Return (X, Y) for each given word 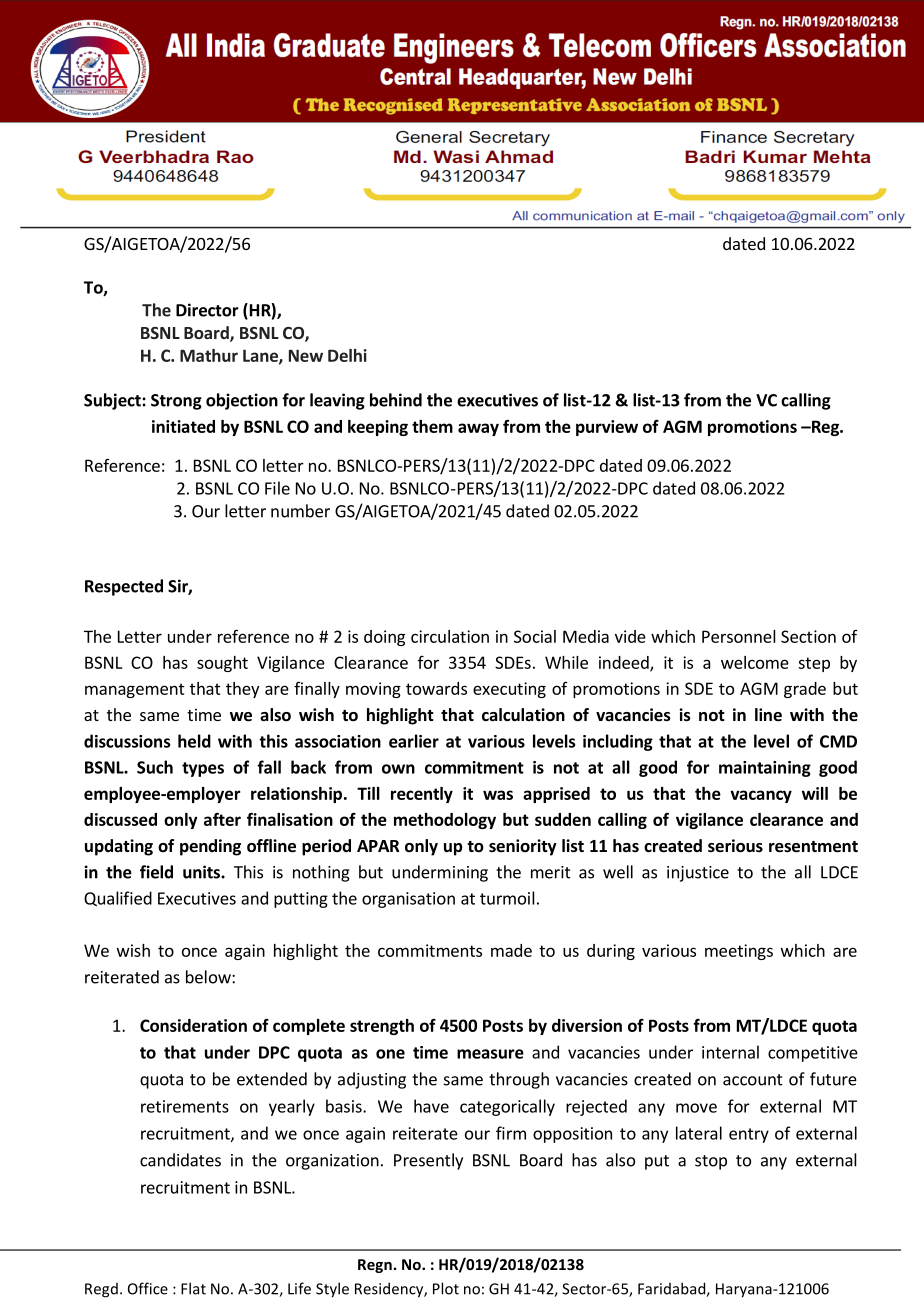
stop (711, 1162)
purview (607, 428)
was (498, 795)
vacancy (761, 796)
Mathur (209, 355)
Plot (446, 1288)
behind (396, 400)
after (222, 819)
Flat (193, 1288)
